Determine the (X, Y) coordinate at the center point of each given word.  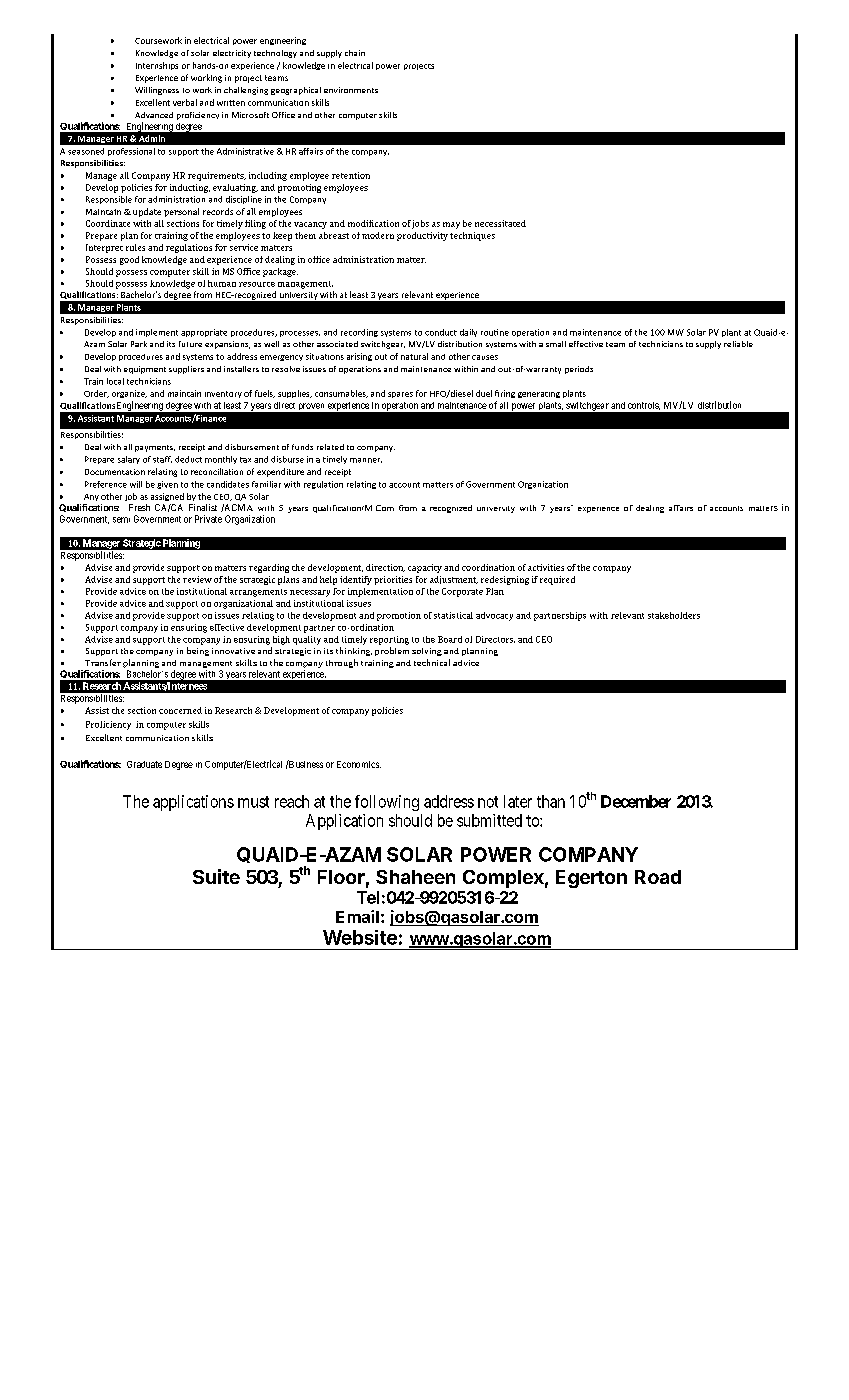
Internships (157, 66)
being (198, 651)
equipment (145, 370)
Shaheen (415, 877)
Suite (216, 876)
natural (414, 356)
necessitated (500, 223)
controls (644, 406)
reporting (389, 640)
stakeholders (674, 615)
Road (658, 877)
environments (351, 90)
